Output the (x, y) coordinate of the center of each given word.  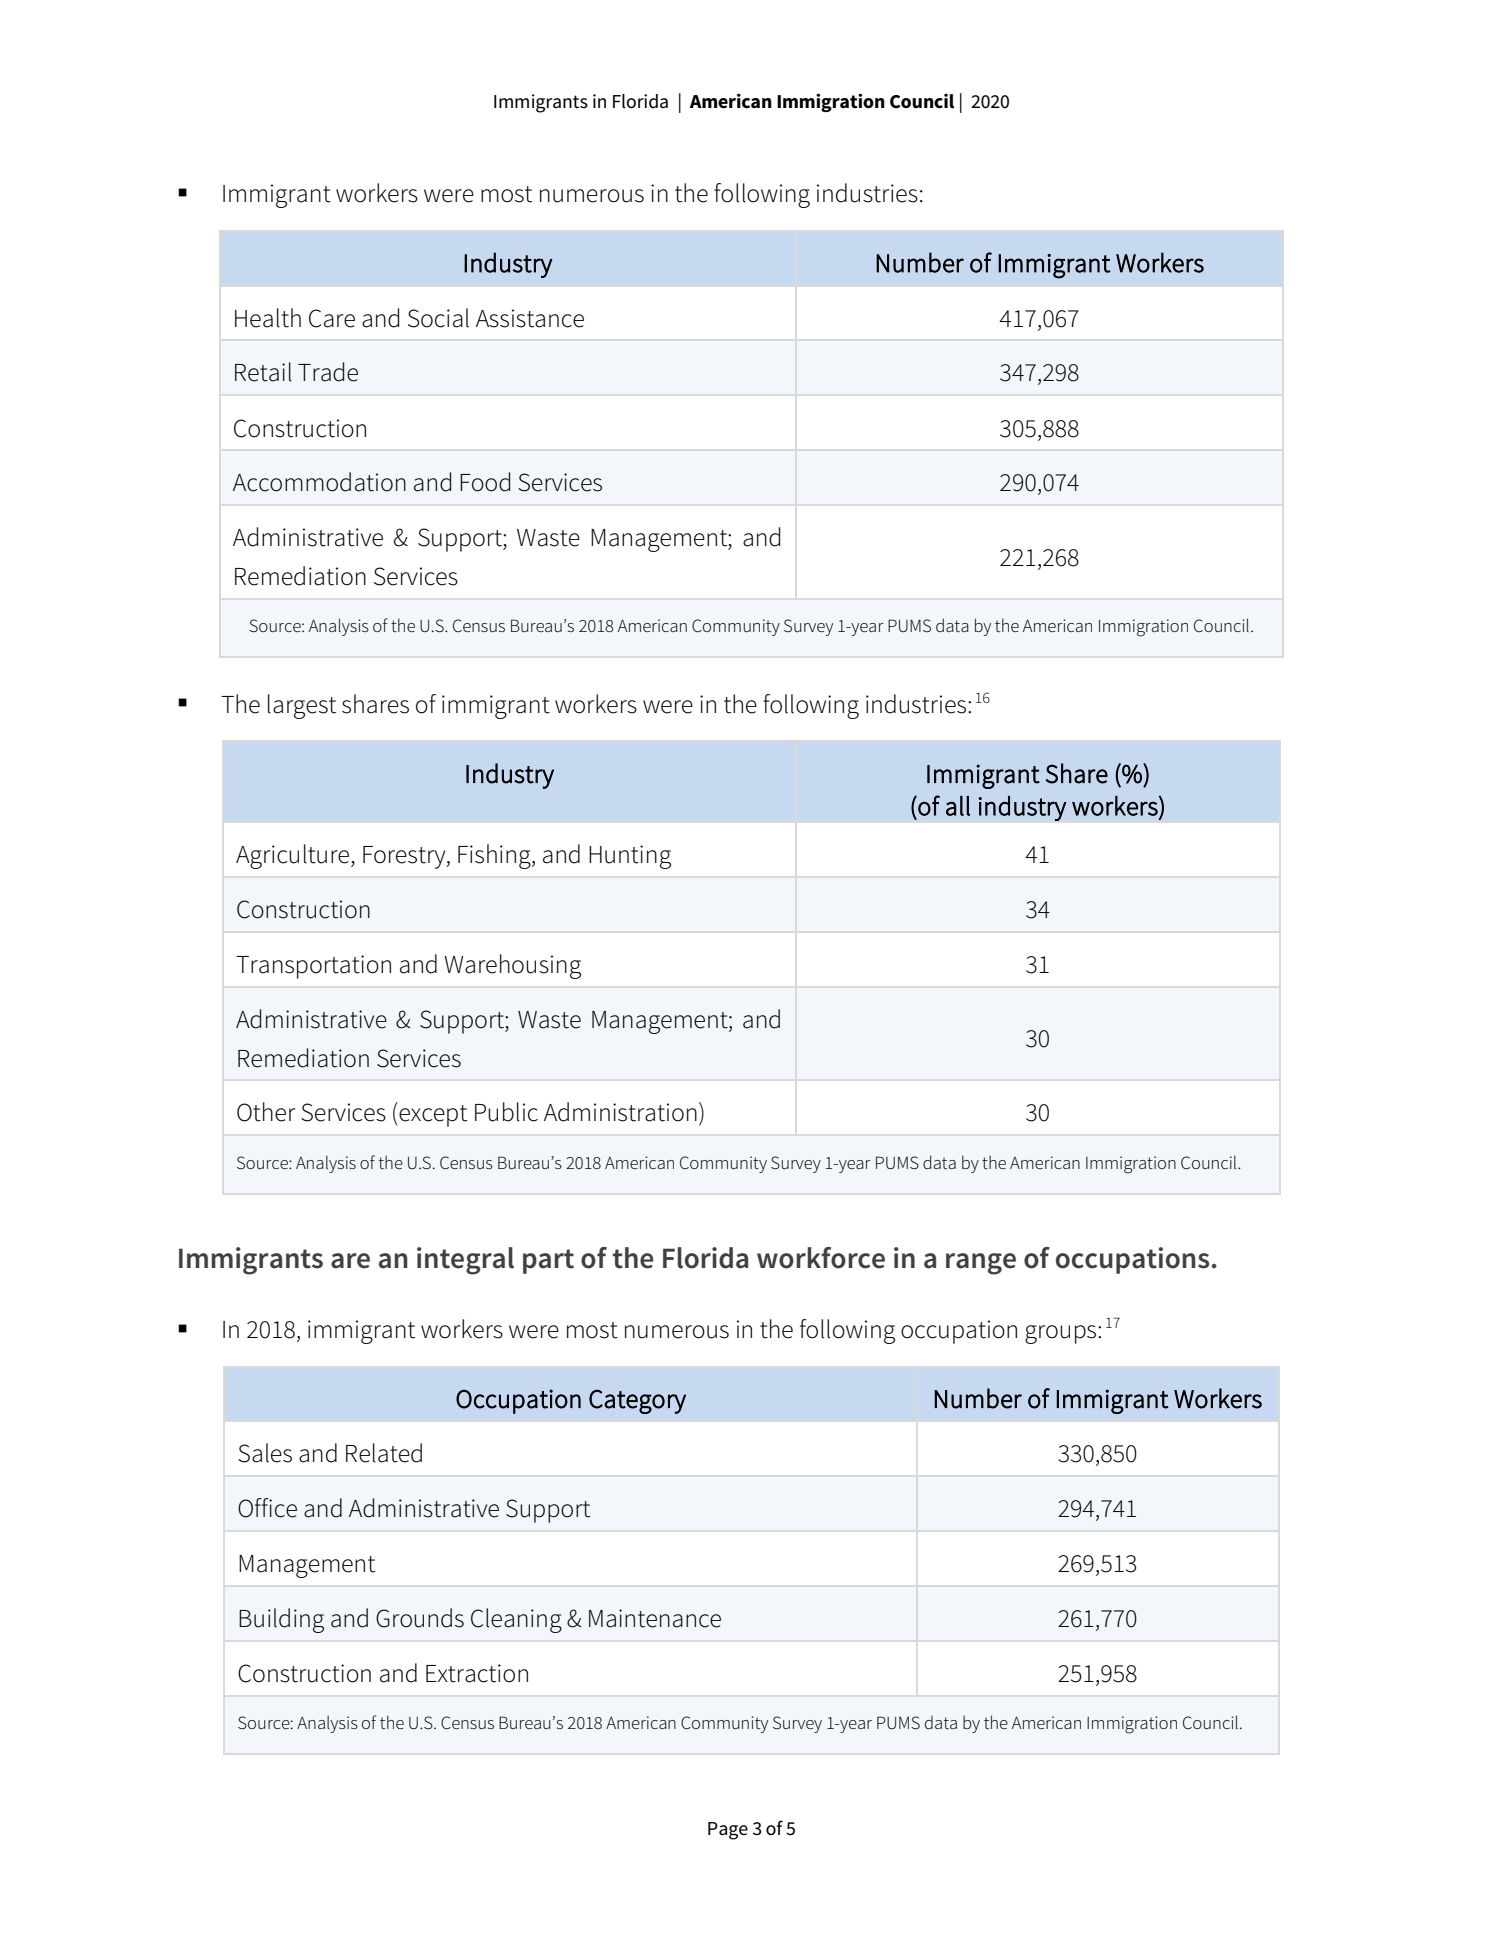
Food (485, 482)
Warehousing (512, 966)
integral (465, 1261)
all (958, 806)
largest (302, 706)
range (981, 1264)
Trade (328, 372)
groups (1062, 1334)
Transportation (313, 967)
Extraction (477, 1673)
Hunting (630, 857)
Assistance (530, 318)
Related (384, 1453)
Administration (620, 1112)
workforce (821, 1258)
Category (637, 1401)
